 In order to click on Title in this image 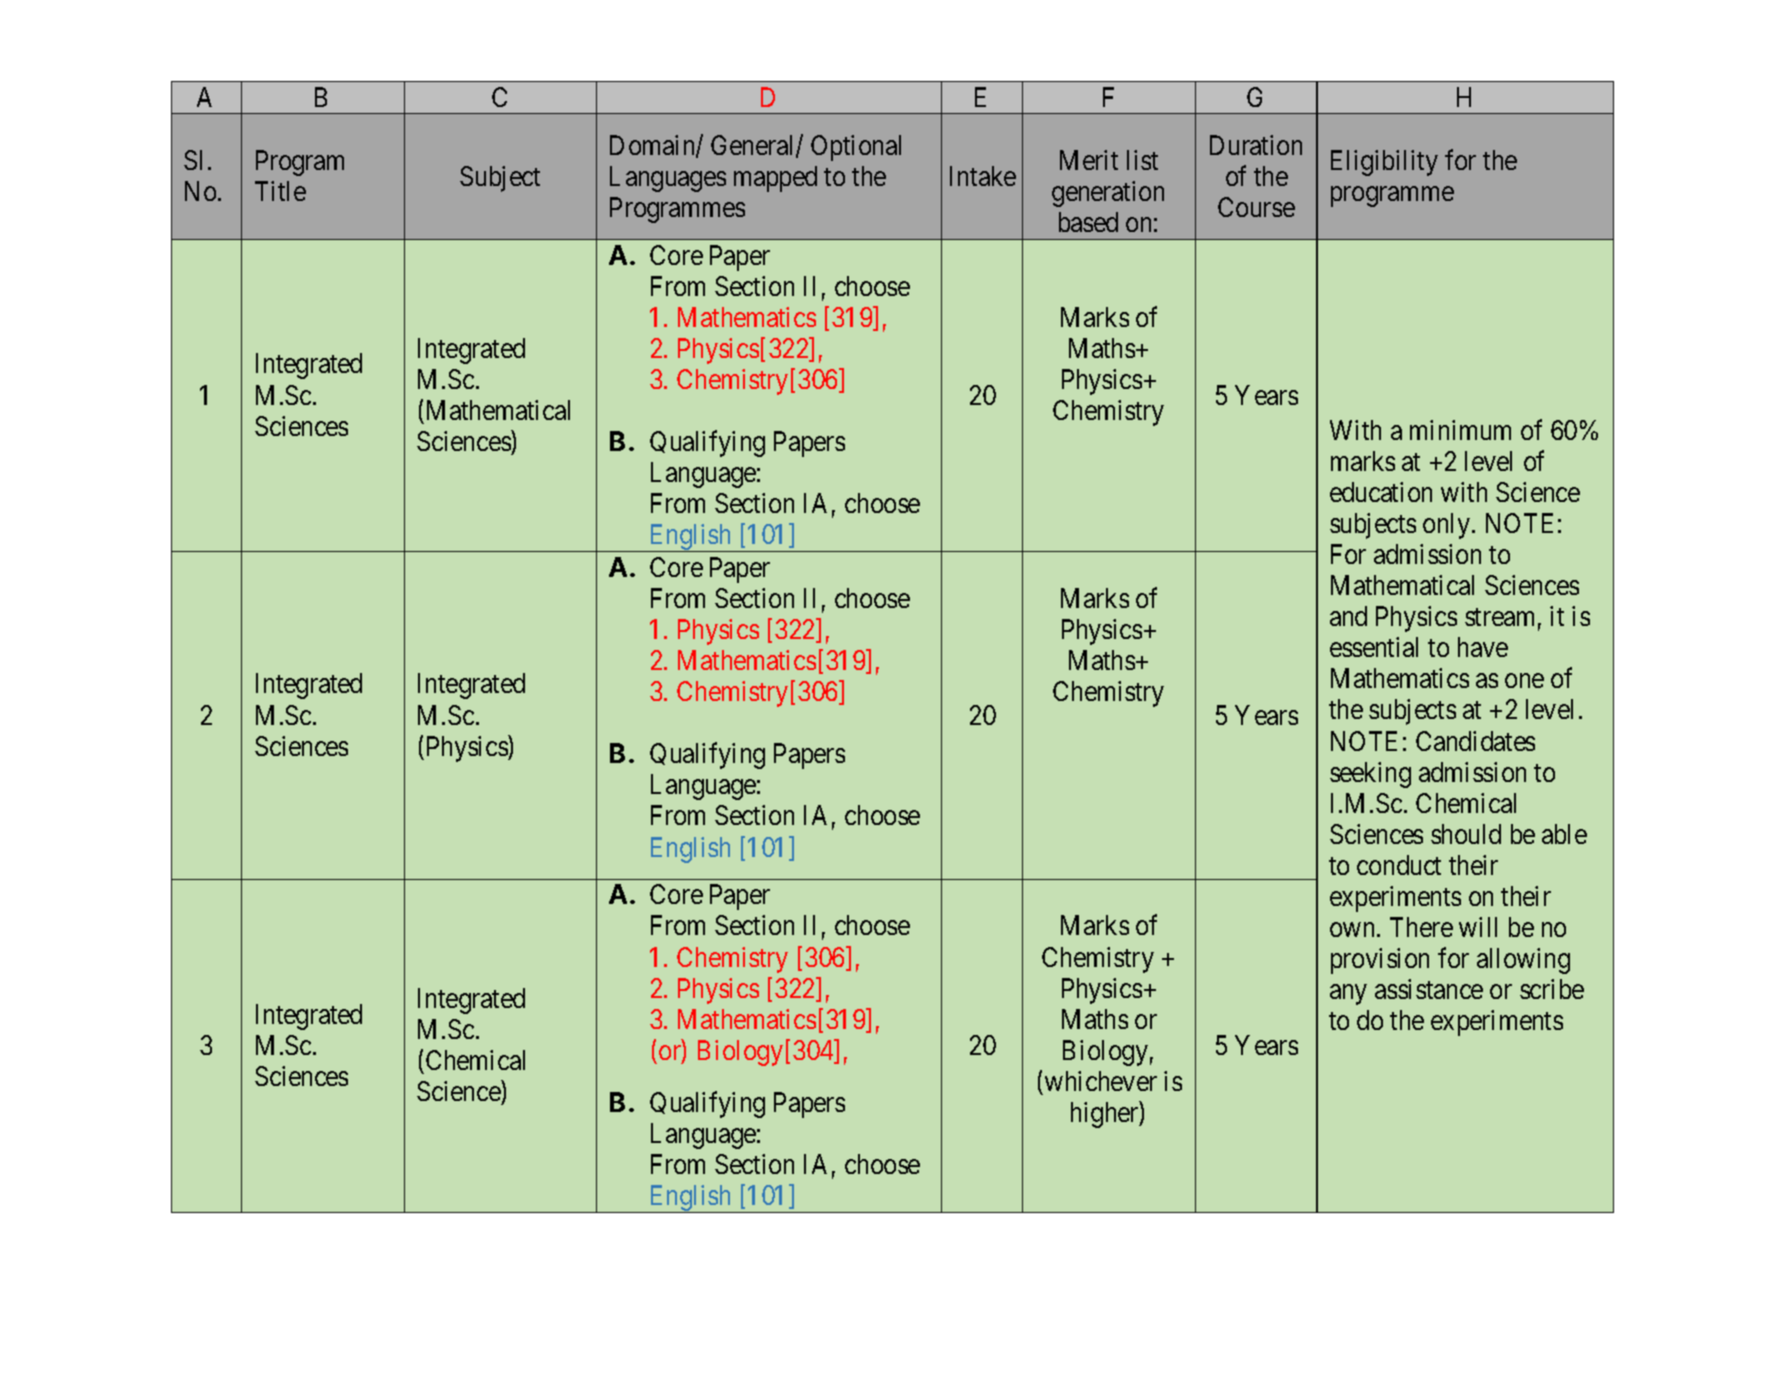, I will do `click(280, 191)`.
